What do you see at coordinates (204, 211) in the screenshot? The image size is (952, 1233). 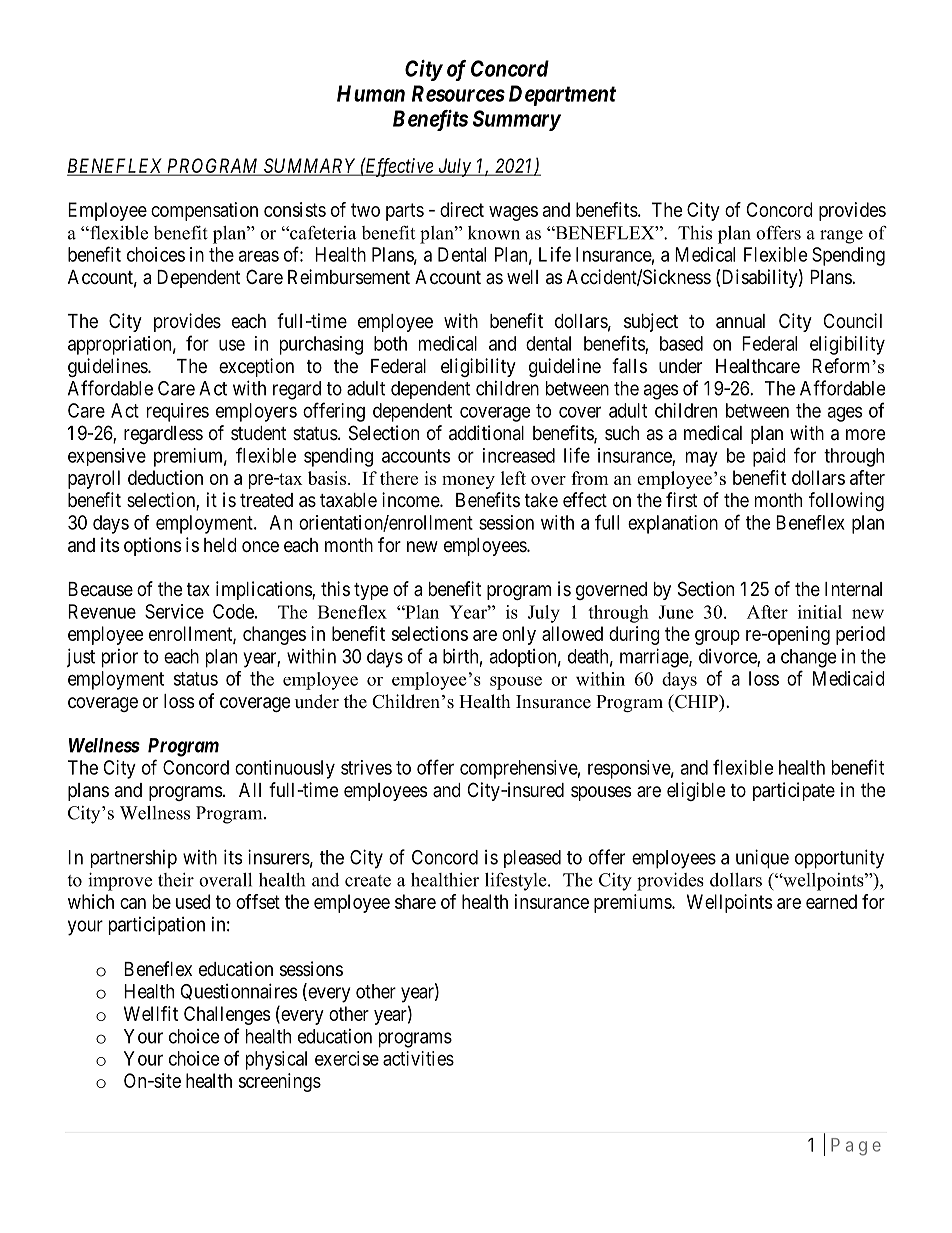 I see `compensation` at bounding box center [204, 211].
